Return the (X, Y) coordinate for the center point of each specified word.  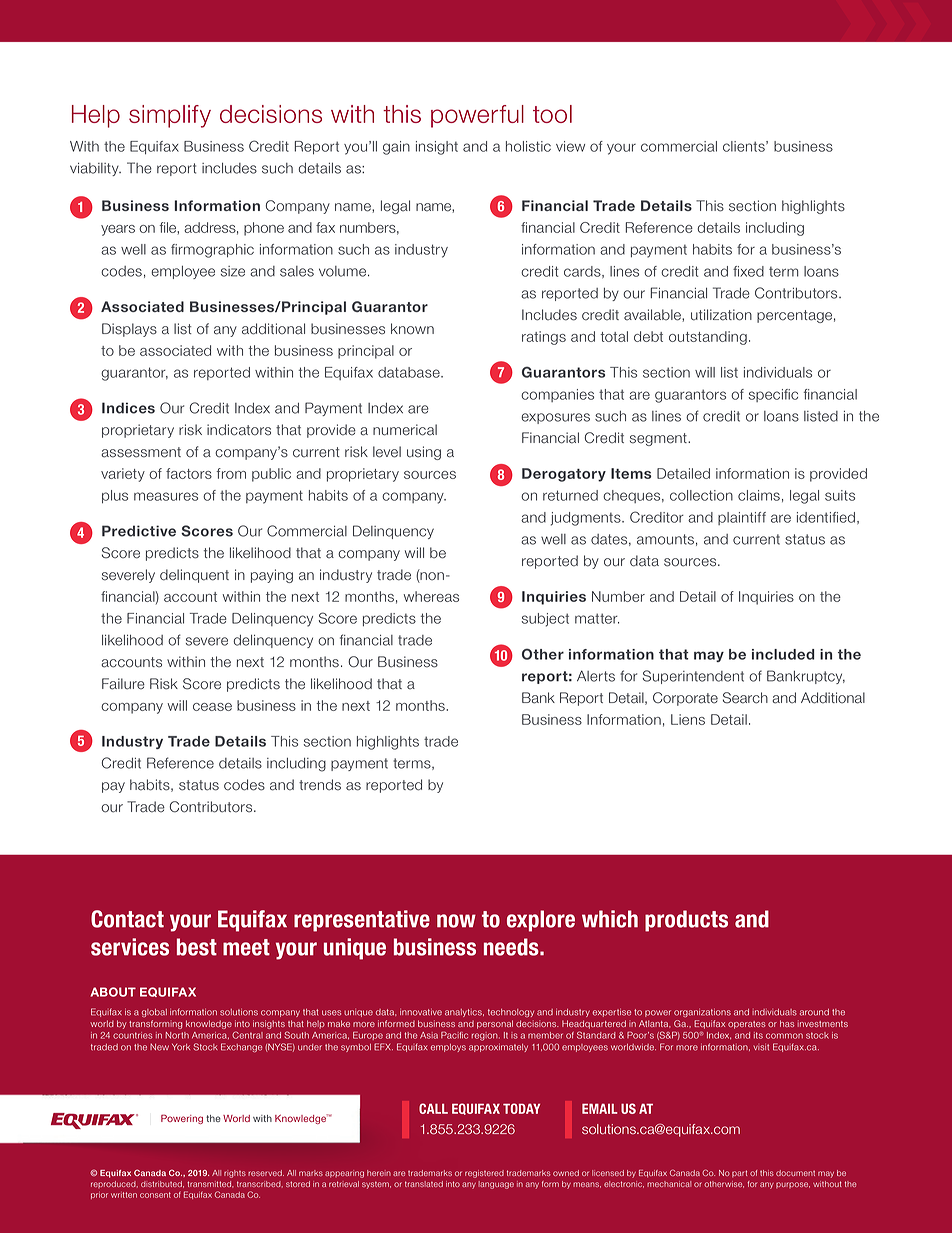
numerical (405, 430)
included (783, 654)
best (197, 947)
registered (484, 1174)
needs (512, 947)
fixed (748, 271)
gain (396, 148)
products (686, 921)
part (739, 1173)
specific (773, 395)
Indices (128, 408)
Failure (123, 684)
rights (235, 1174)
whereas (431, 596)
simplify (170, 116)
